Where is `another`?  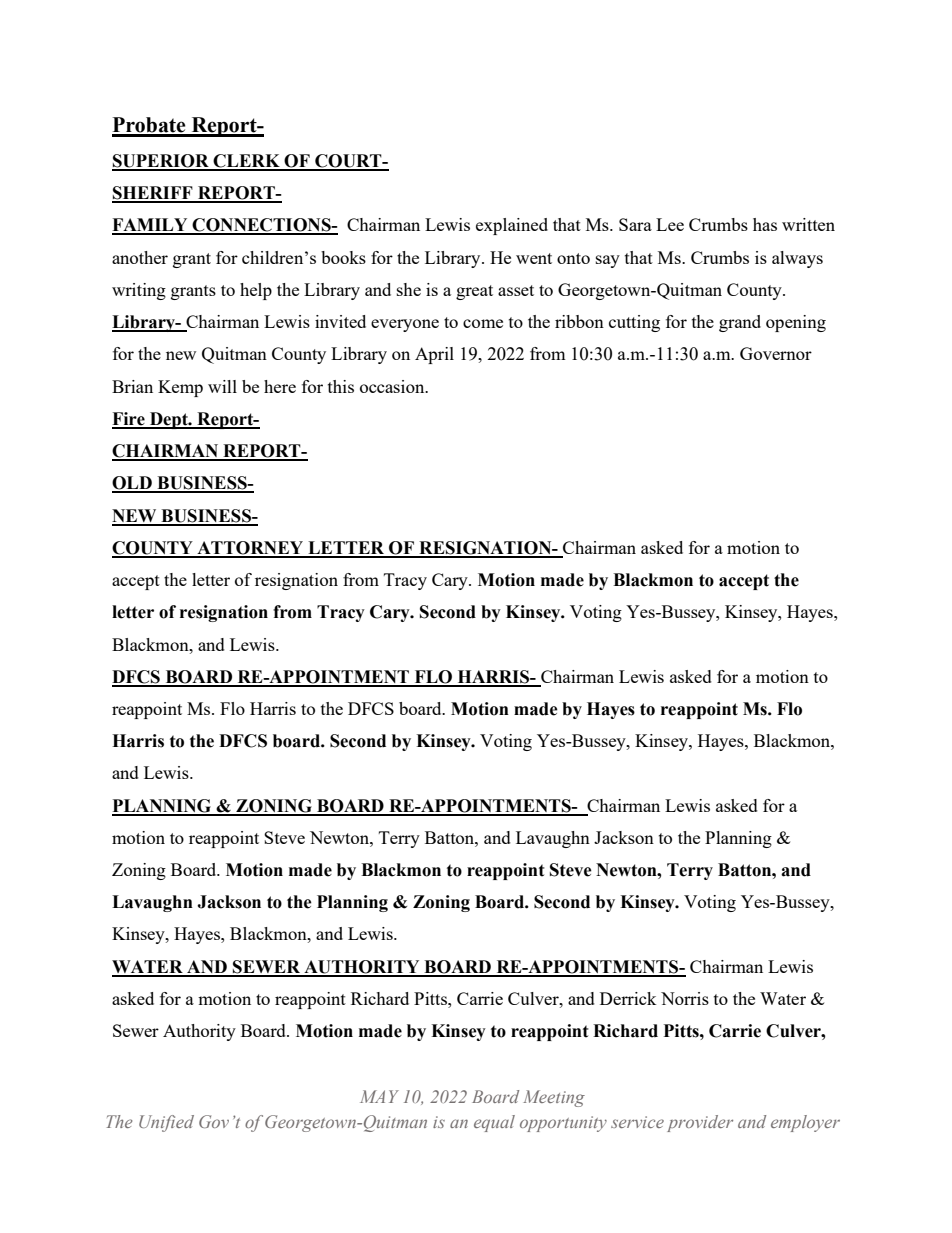 another is located at coordinates (140, 257).
